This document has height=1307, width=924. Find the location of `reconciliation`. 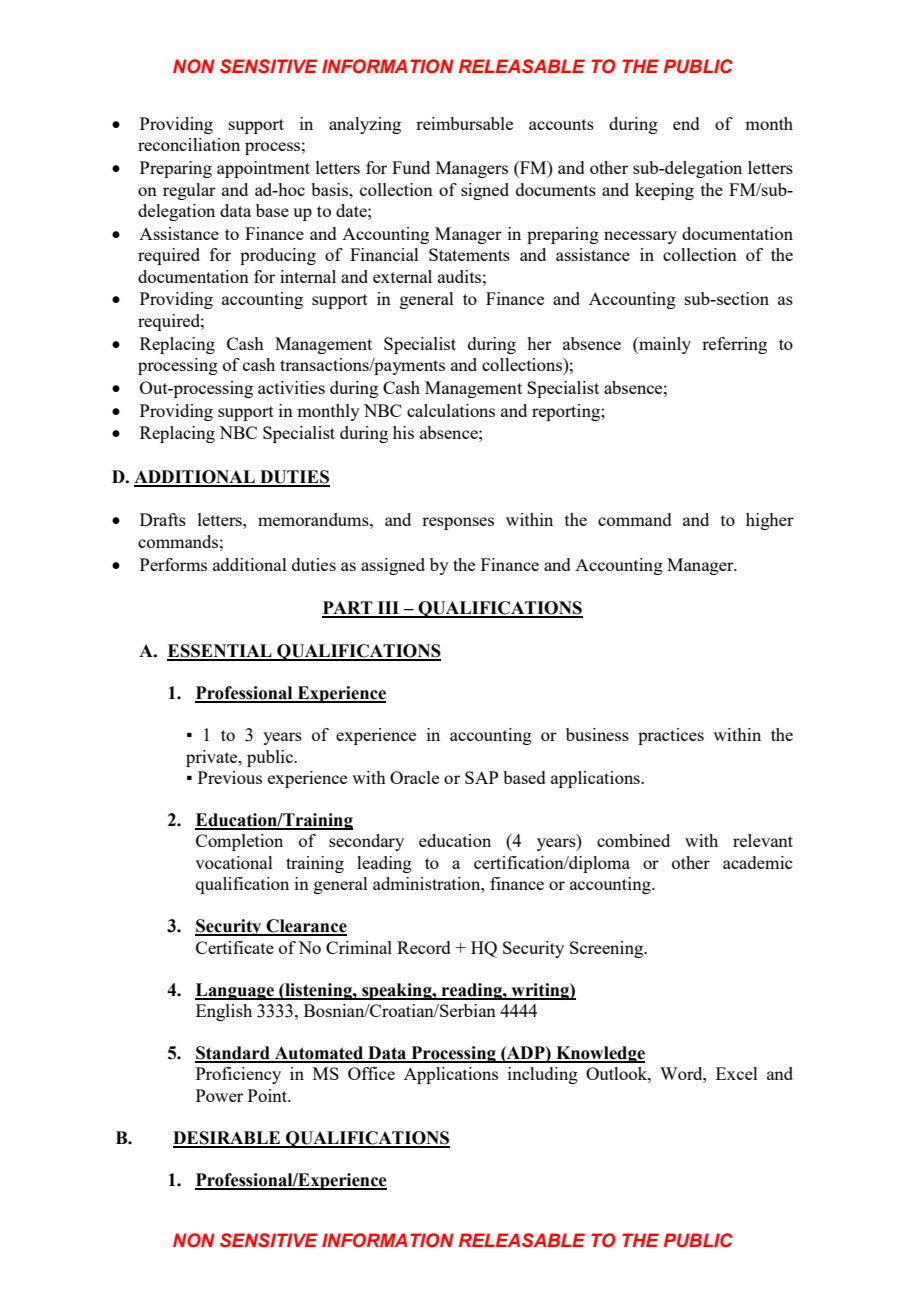

reconciliation is located at coordinates (189, 144).
